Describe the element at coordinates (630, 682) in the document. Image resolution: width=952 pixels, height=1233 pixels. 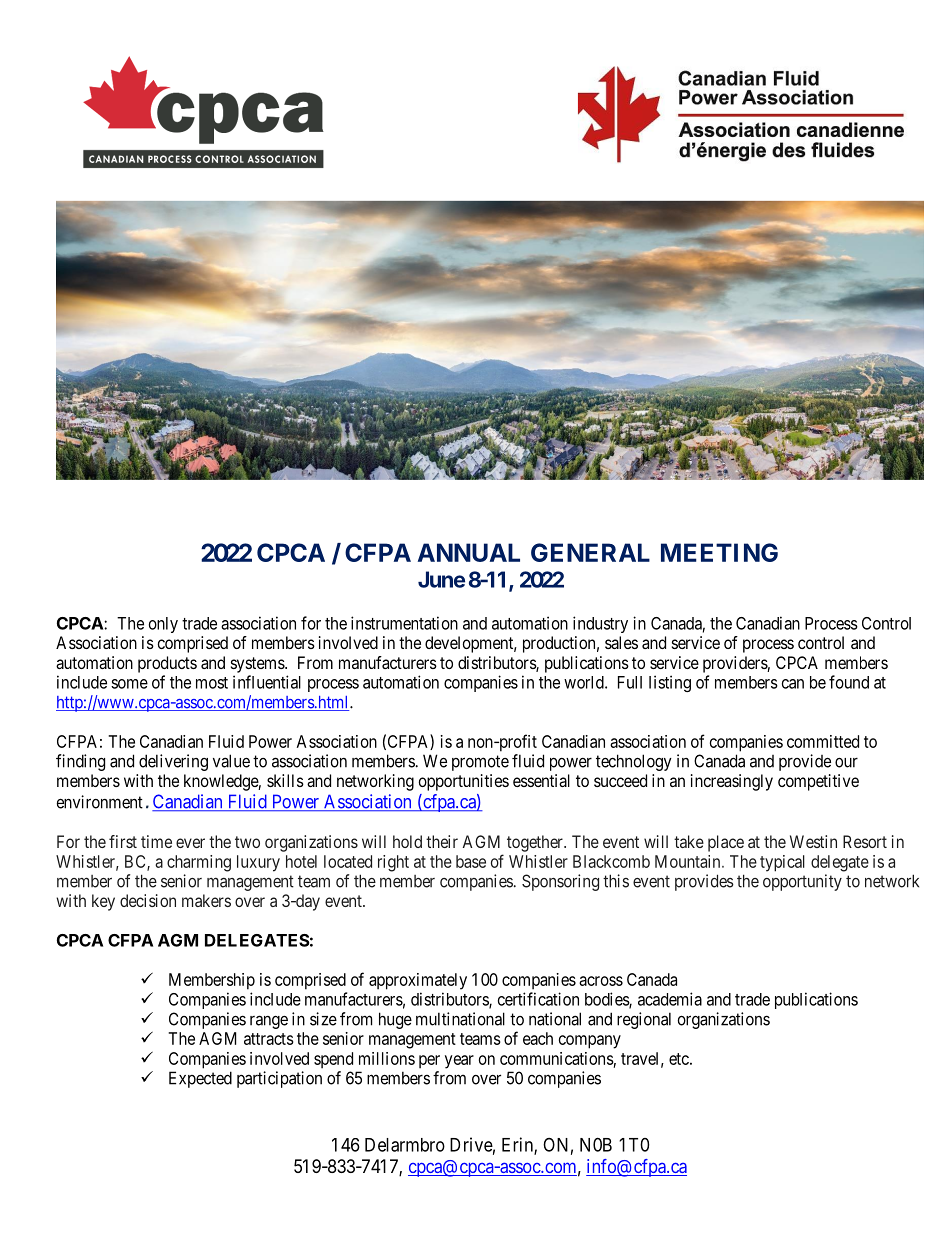
I see `Full` at that location.
